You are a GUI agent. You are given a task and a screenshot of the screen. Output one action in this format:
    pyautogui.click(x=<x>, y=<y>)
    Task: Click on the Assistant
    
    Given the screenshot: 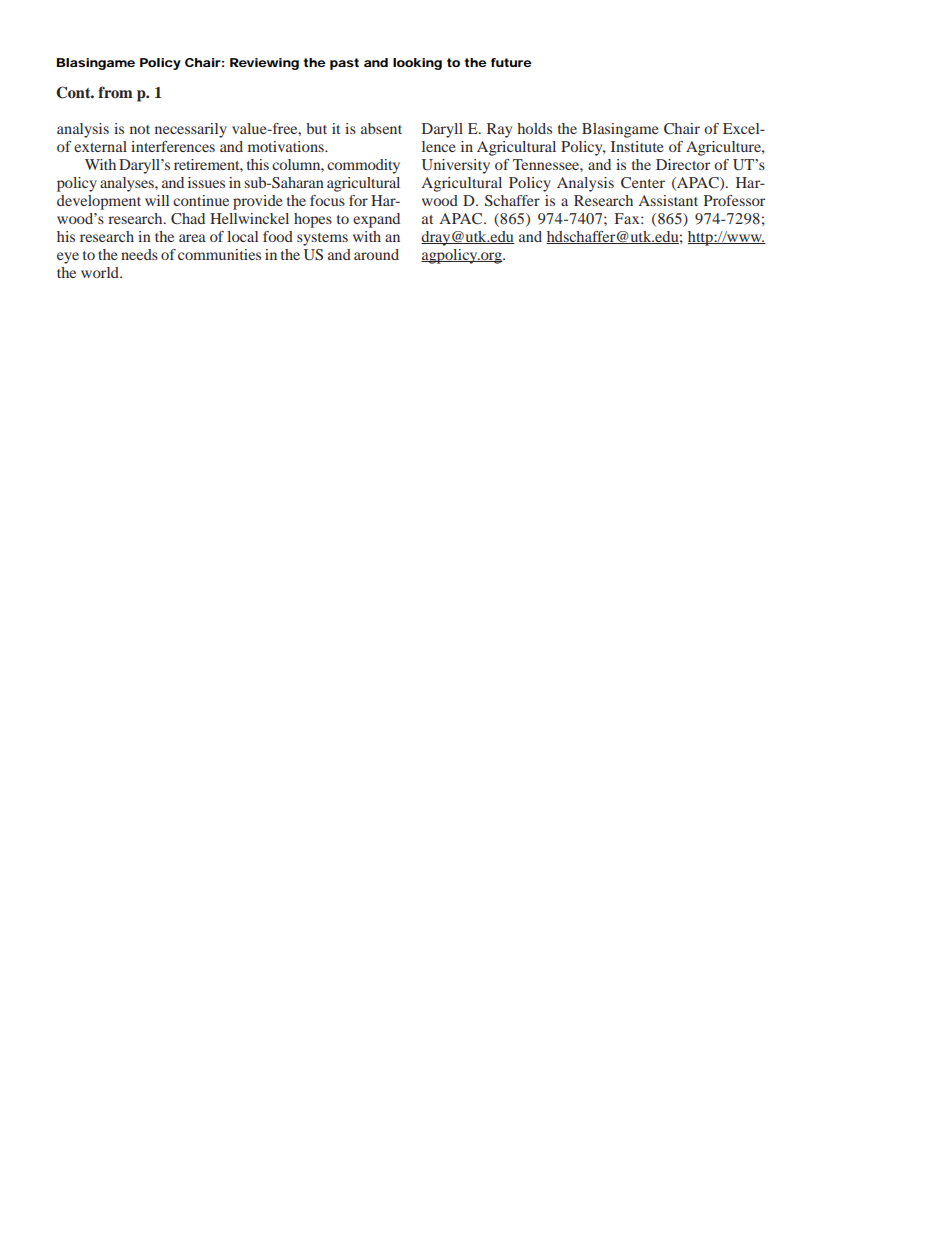 What is the action you would take?
    pyautogui.click(x=668, y=200)
